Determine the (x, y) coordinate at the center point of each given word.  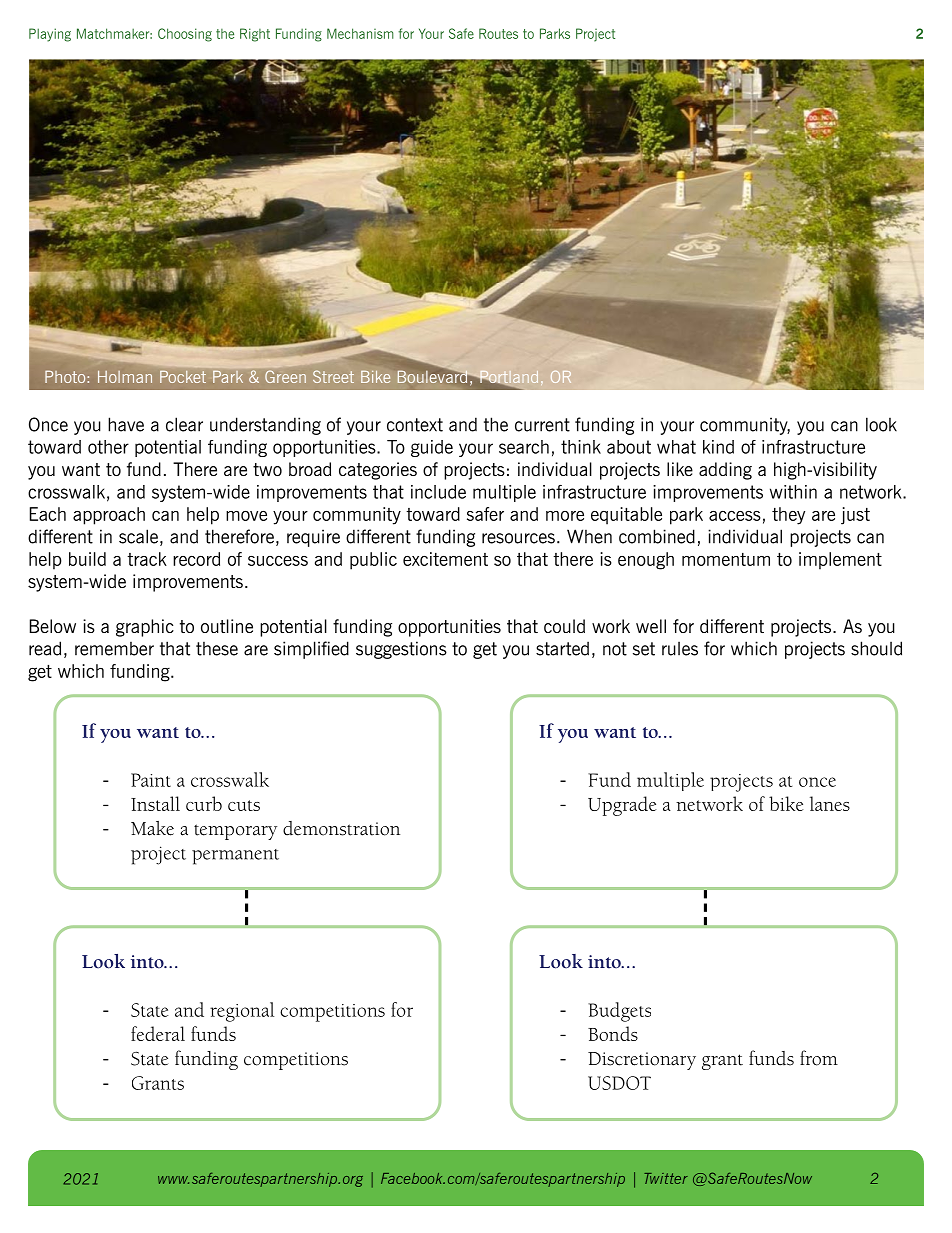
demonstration (341, 828)
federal (158, 1033)
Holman (125, 377)
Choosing (185, 35)
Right (255, 35)
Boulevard (434, 375)
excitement (445, 559)
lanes (830, 803)
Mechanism (360, 33)
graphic (145, 628)
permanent (235, 857)
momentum (726, 559)
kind (718, 447)
